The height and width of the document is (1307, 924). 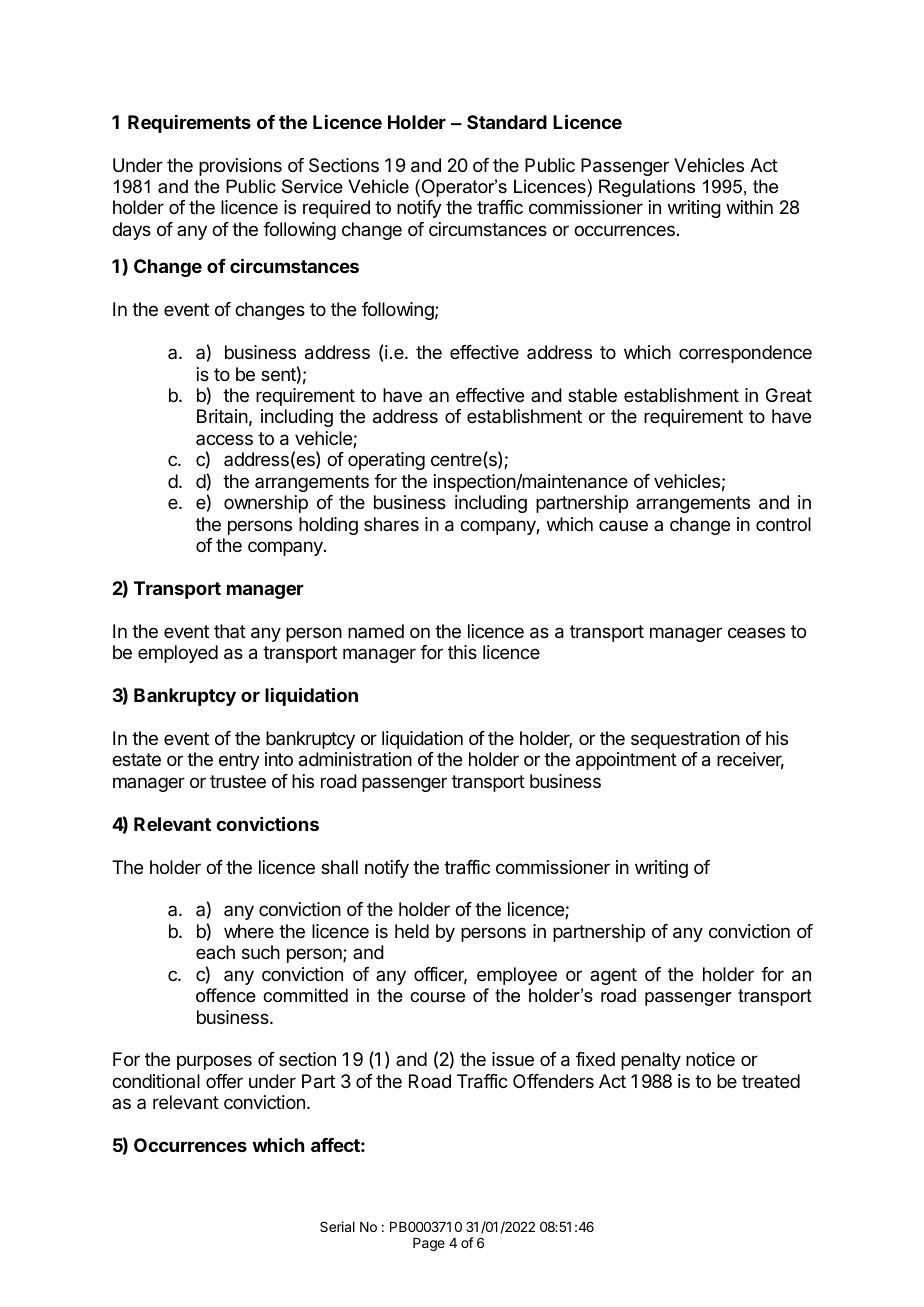 What do you see at coordinates (429, 1244) in the document?
I see `Page` at bounding box center [429, 1244].
